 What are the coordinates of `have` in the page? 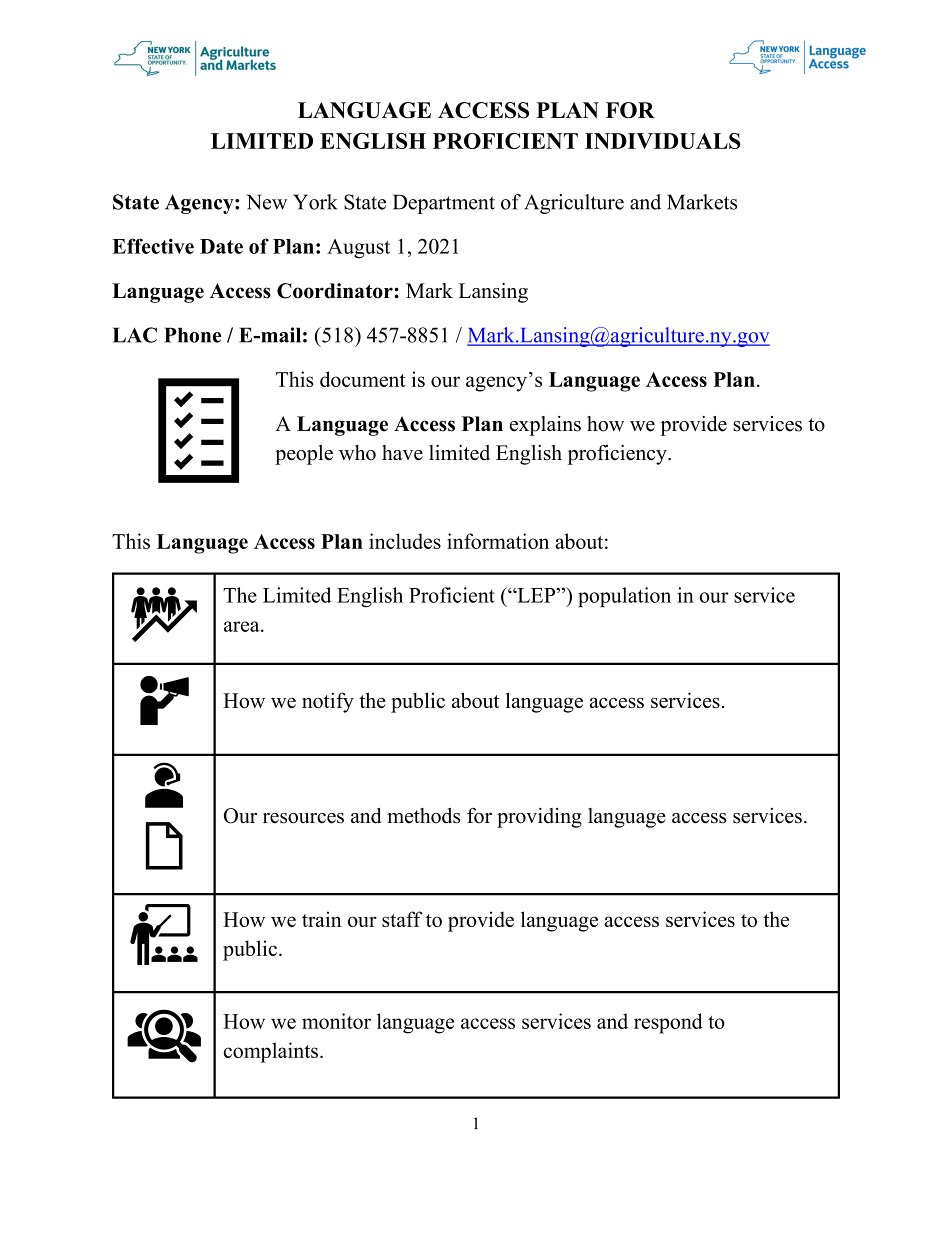 It's located at (402, 453).
